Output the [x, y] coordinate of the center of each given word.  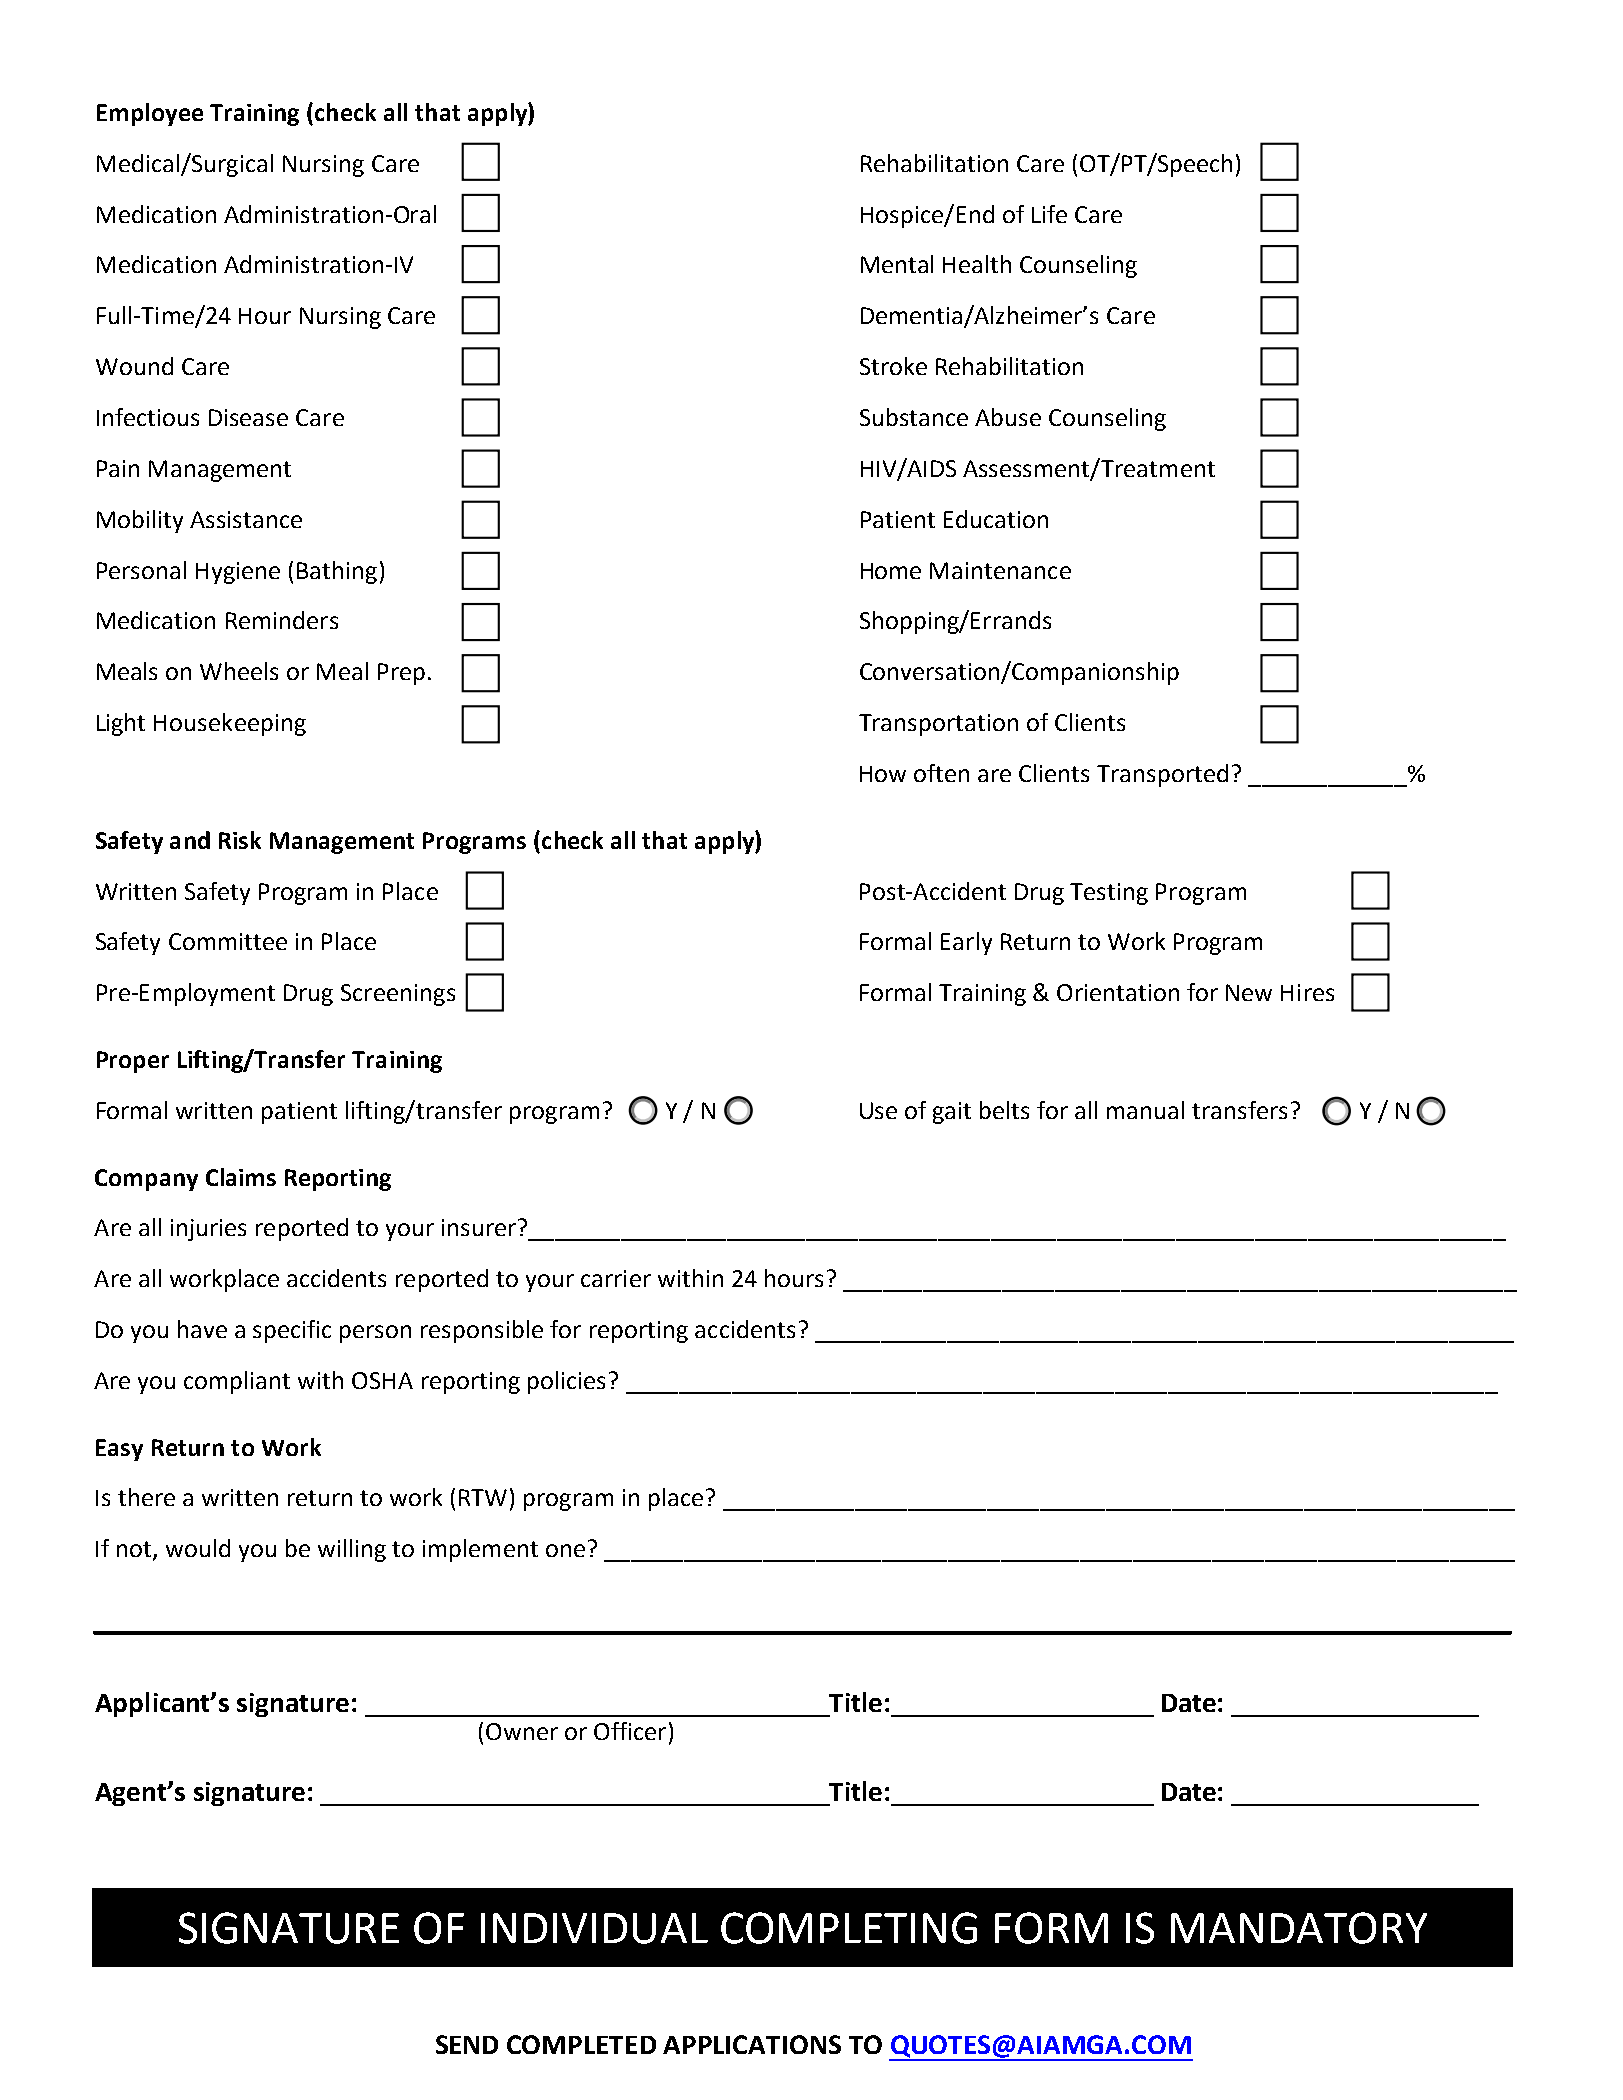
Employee [150, 114]
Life [1049, 214]
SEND [467, 2044]
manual [1145, 1110]
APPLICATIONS [752, 2044]
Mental [897, 264]
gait [952, 1113]
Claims [241, 1177]
